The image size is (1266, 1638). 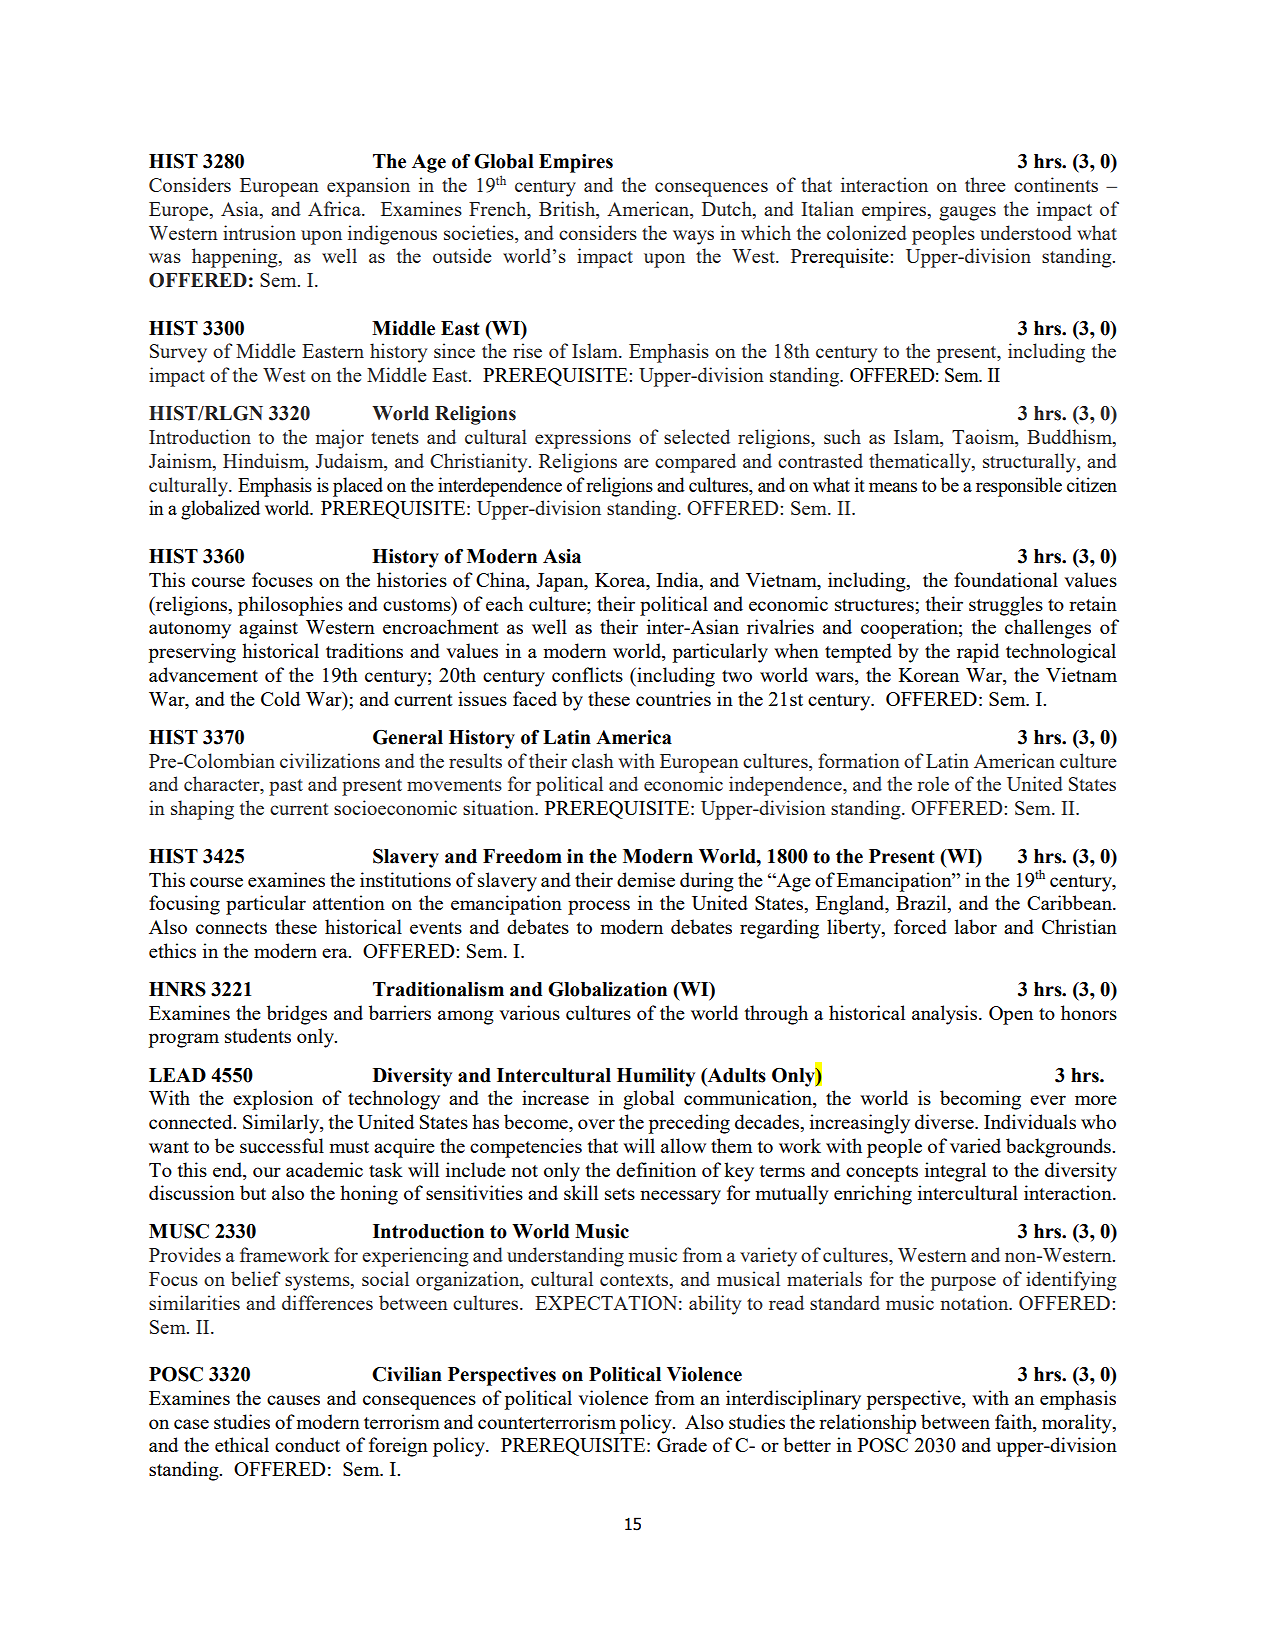 What do you see at coordinates (273, 1100) in the screenshot?
I see `explosion` at bounding box center [273, 1100].
